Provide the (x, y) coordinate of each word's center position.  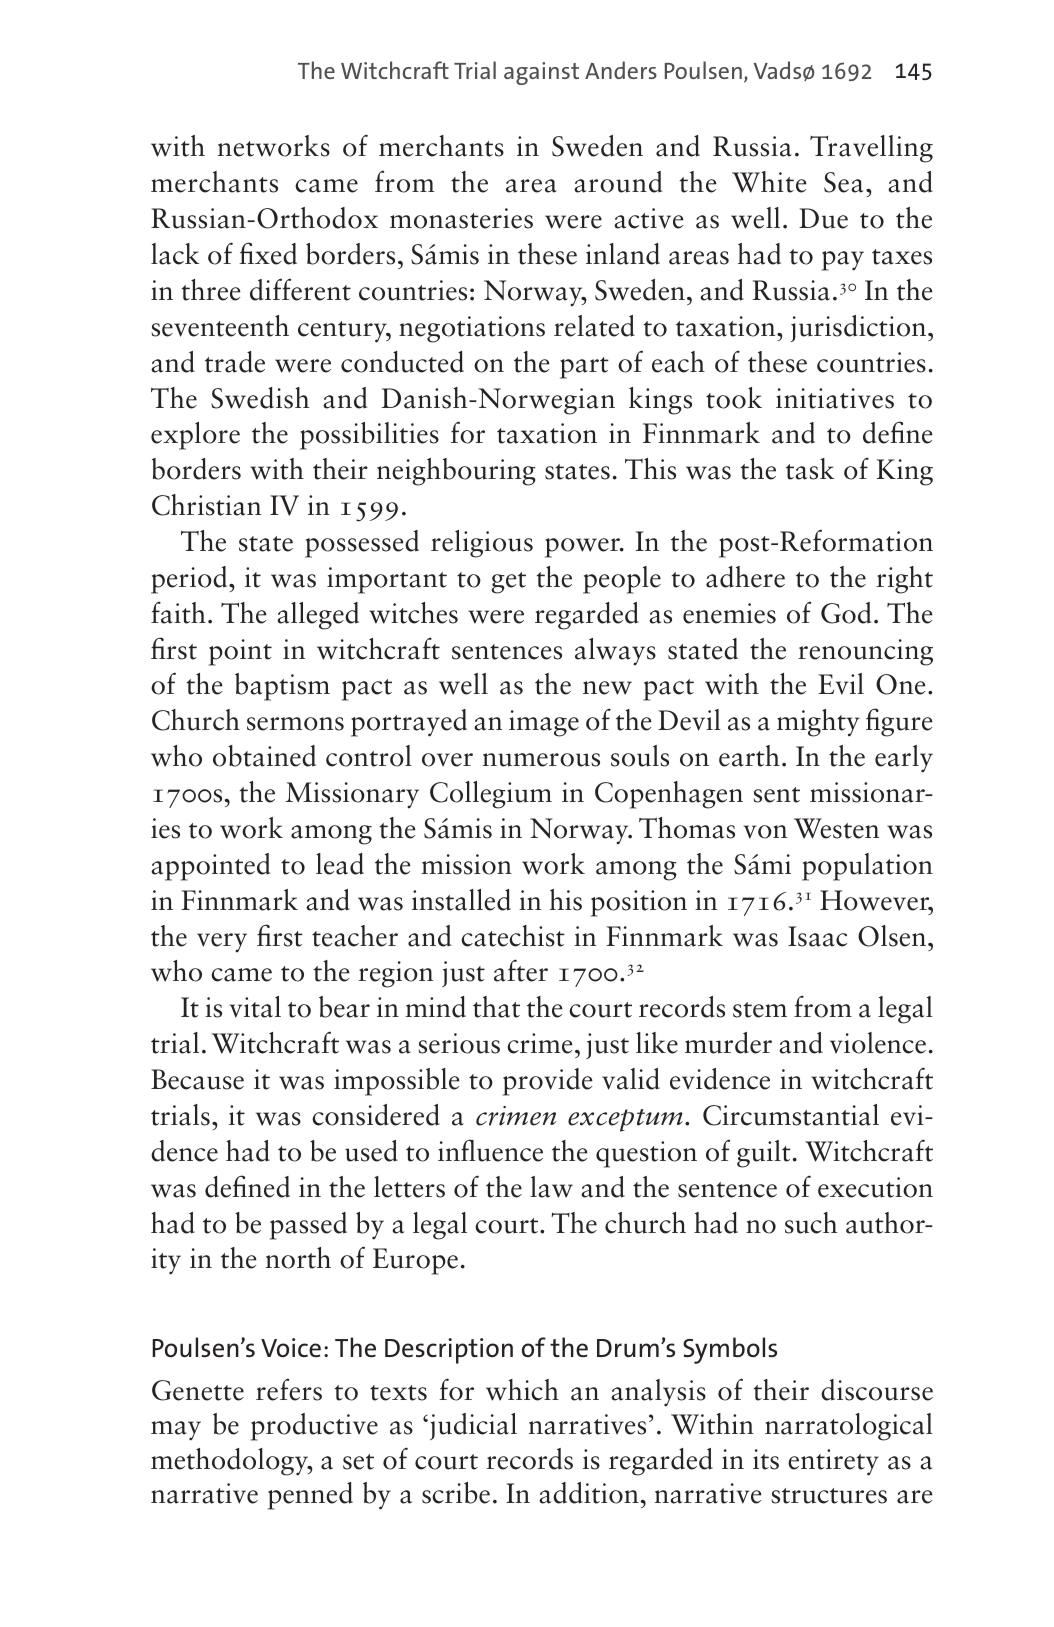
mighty (818, 723)
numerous (541, 760)
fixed (268, 253)
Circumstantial (791, 1115)
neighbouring (456, 472)
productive (314, 1427)
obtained (264, 756)
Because (197, 1079)
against (541, 73)
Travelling (871, 149)
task (810, 469)
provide (548, 1082)
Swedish (260, 398)
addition (589, 1493)
